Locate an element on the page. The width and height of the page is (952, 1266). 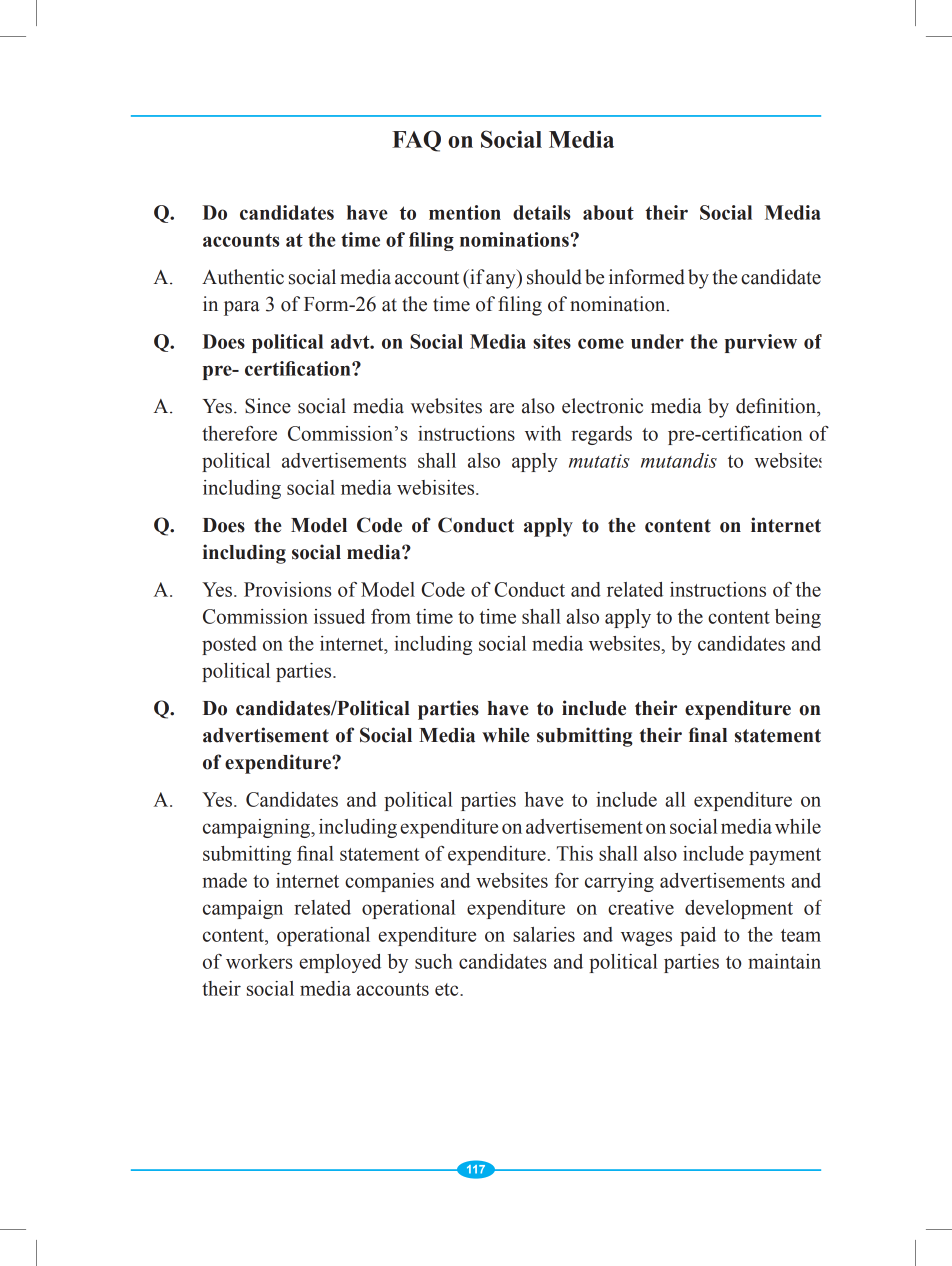
details is located at coordinates (542, 212).
